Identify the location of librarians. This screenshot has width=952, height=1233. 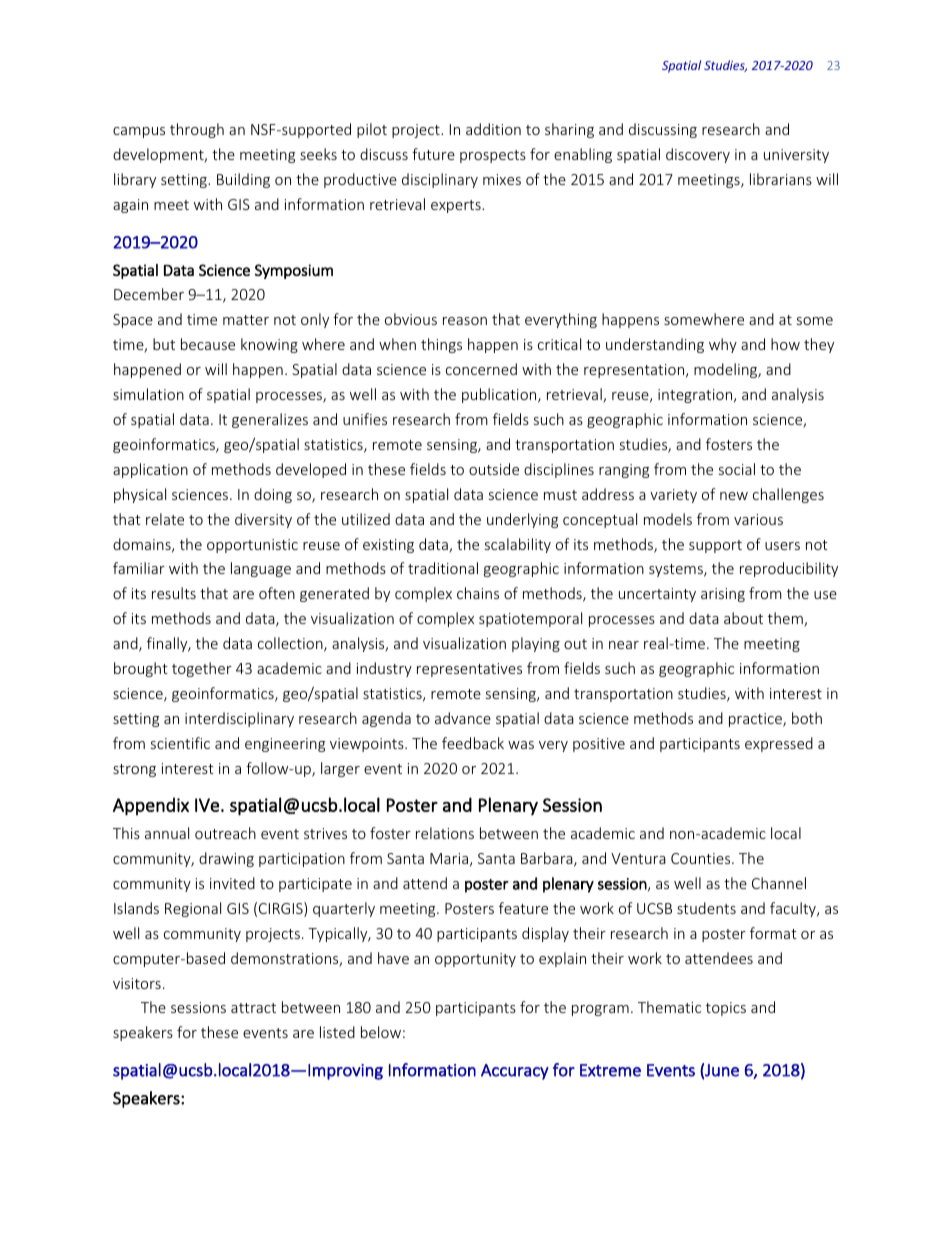
(781, 179).
